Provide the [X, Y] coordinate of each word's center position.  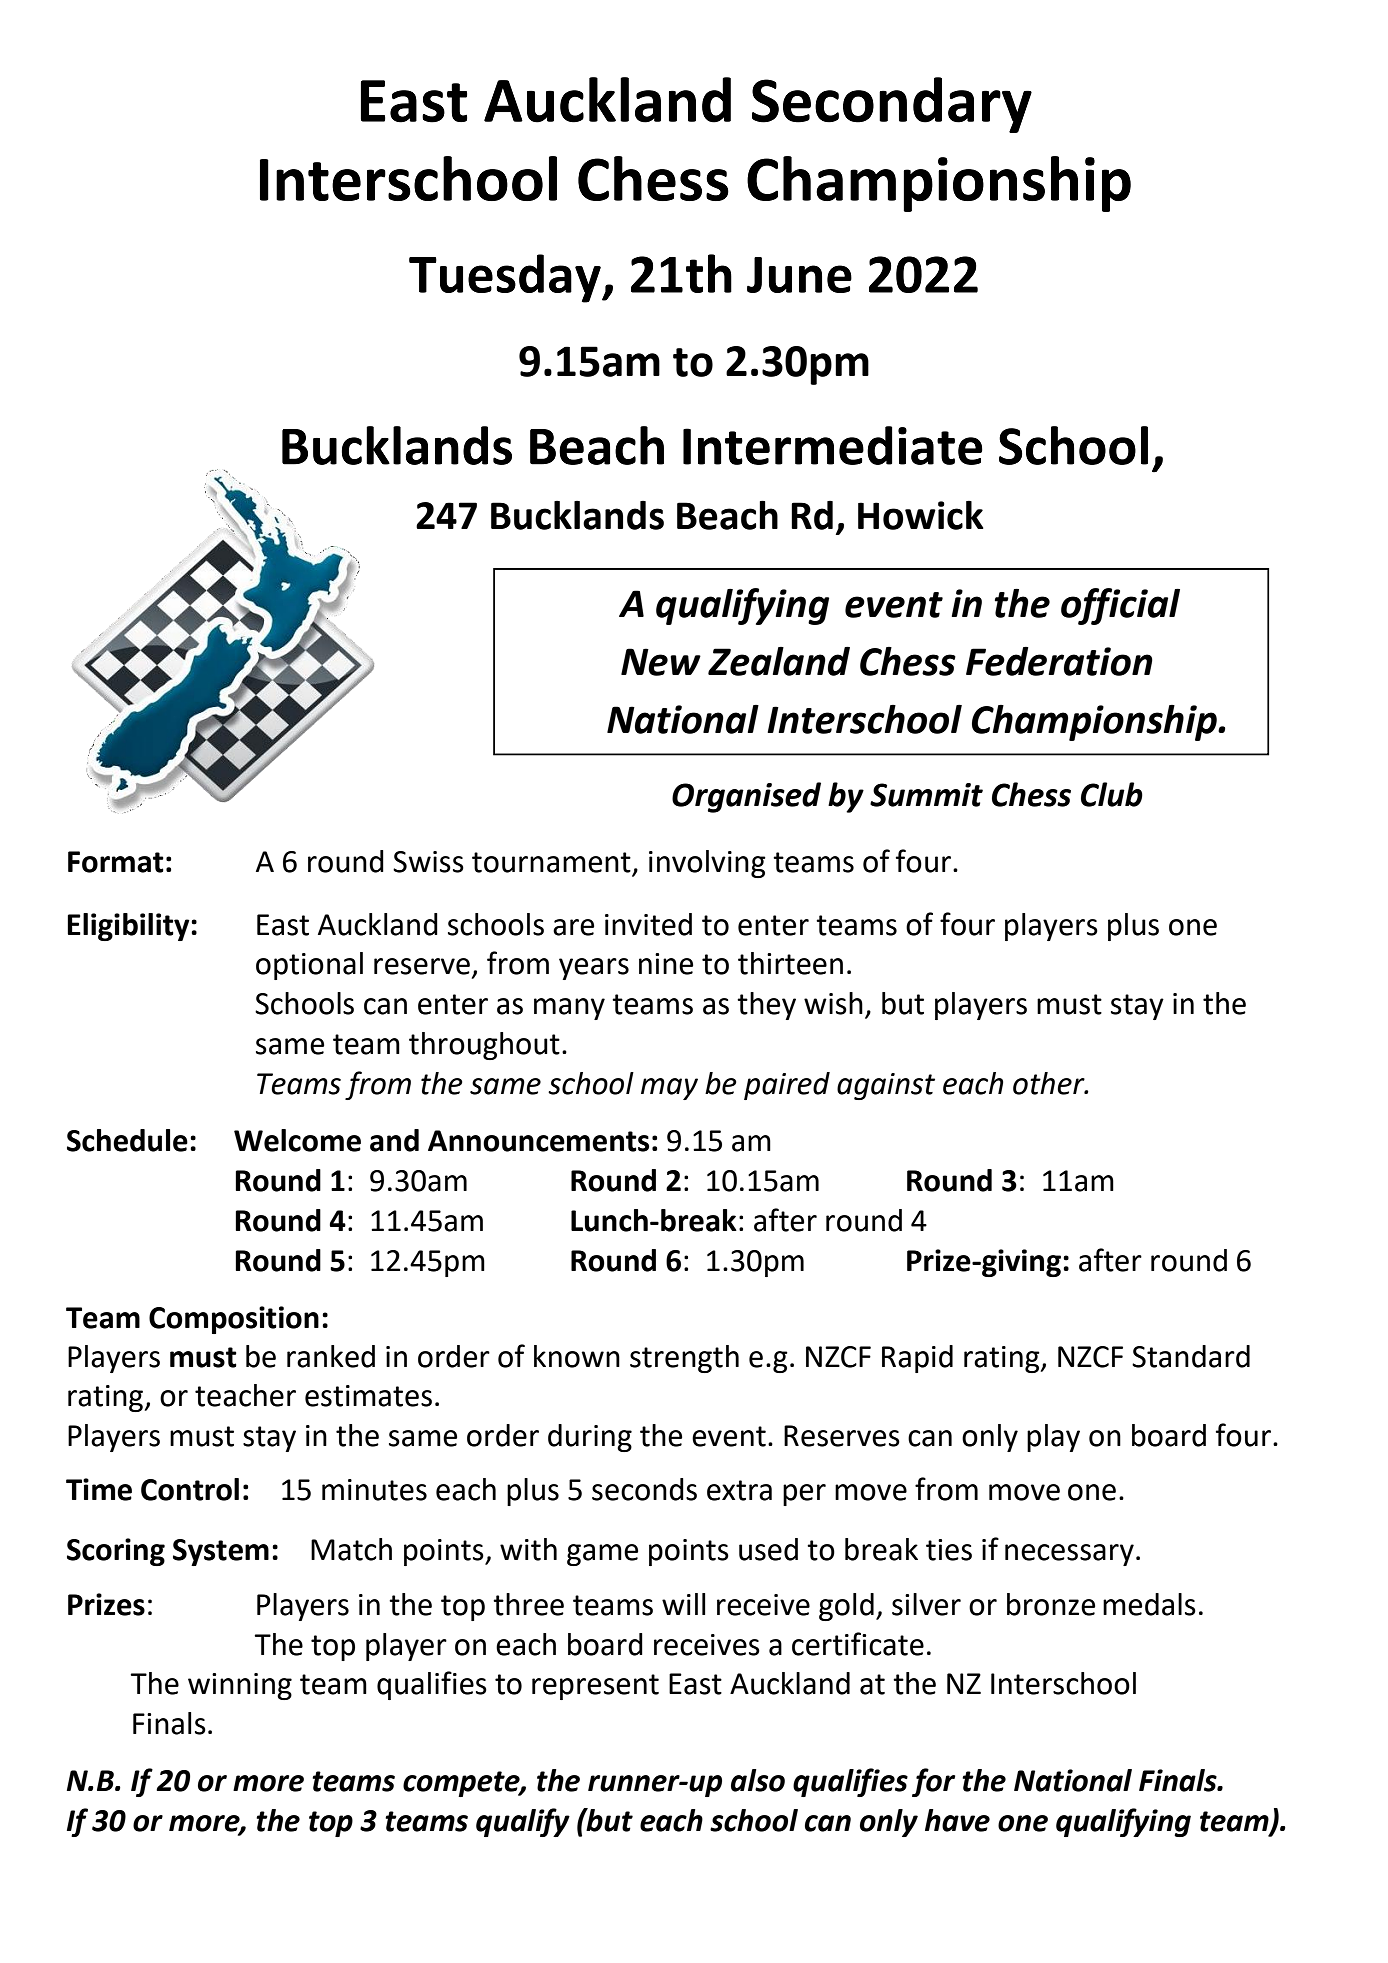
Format [116, 862]
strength [684, 1359]
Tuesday [506, 278]
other [1050, 1083]
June [799, 275]
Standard [1191, 1356]
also [758, 1780]
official [1120, 606]
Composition [234, 1320]
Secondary [892, 105]
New [661, 662]
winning [240, 1686]
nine [666, 964]
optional [309, 966]
